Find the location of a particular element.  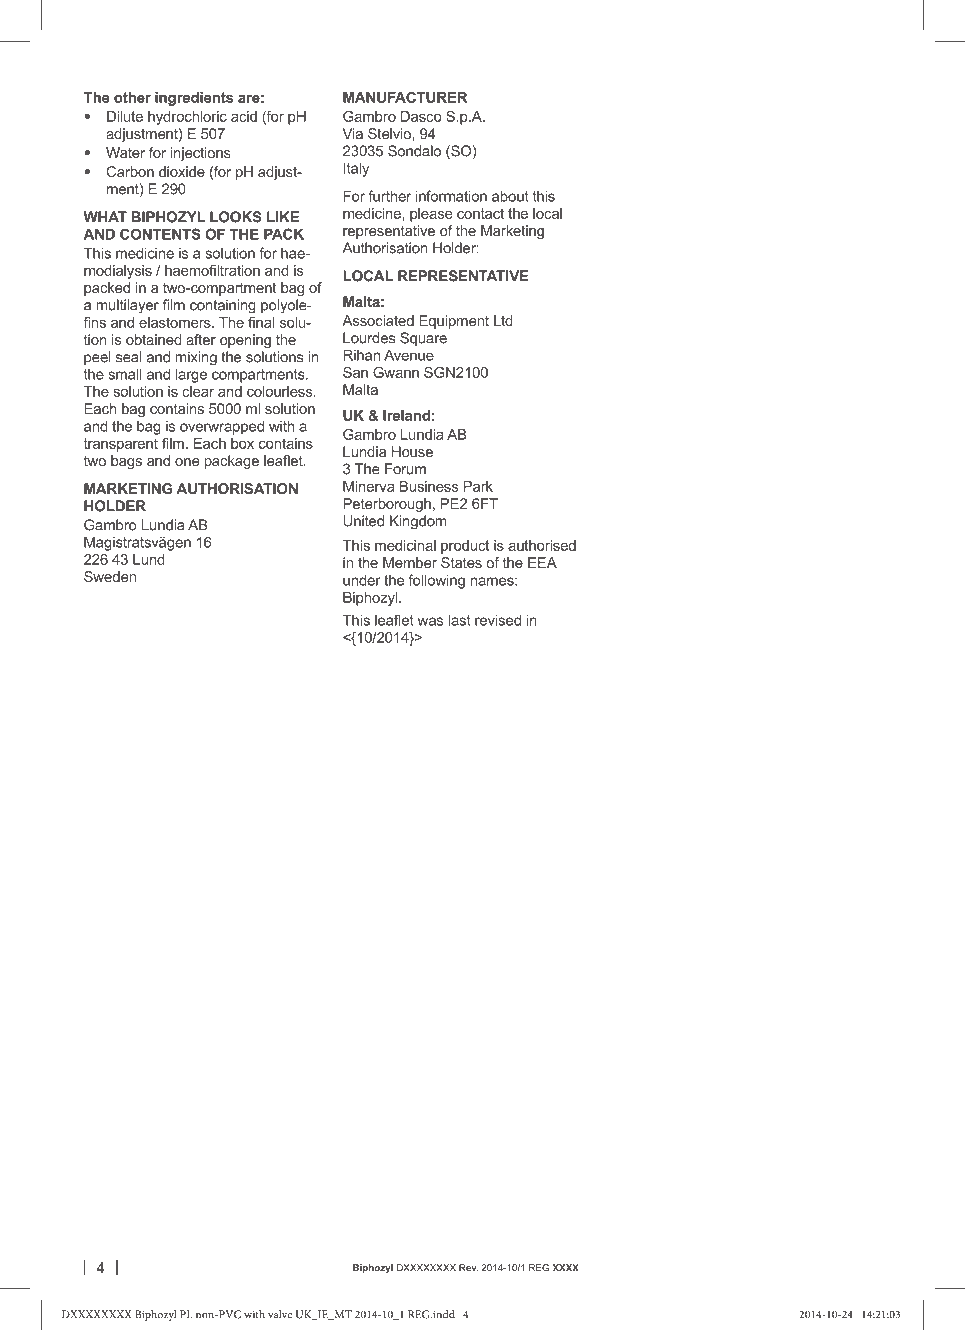

Via is located at coordinates (352, 133).
